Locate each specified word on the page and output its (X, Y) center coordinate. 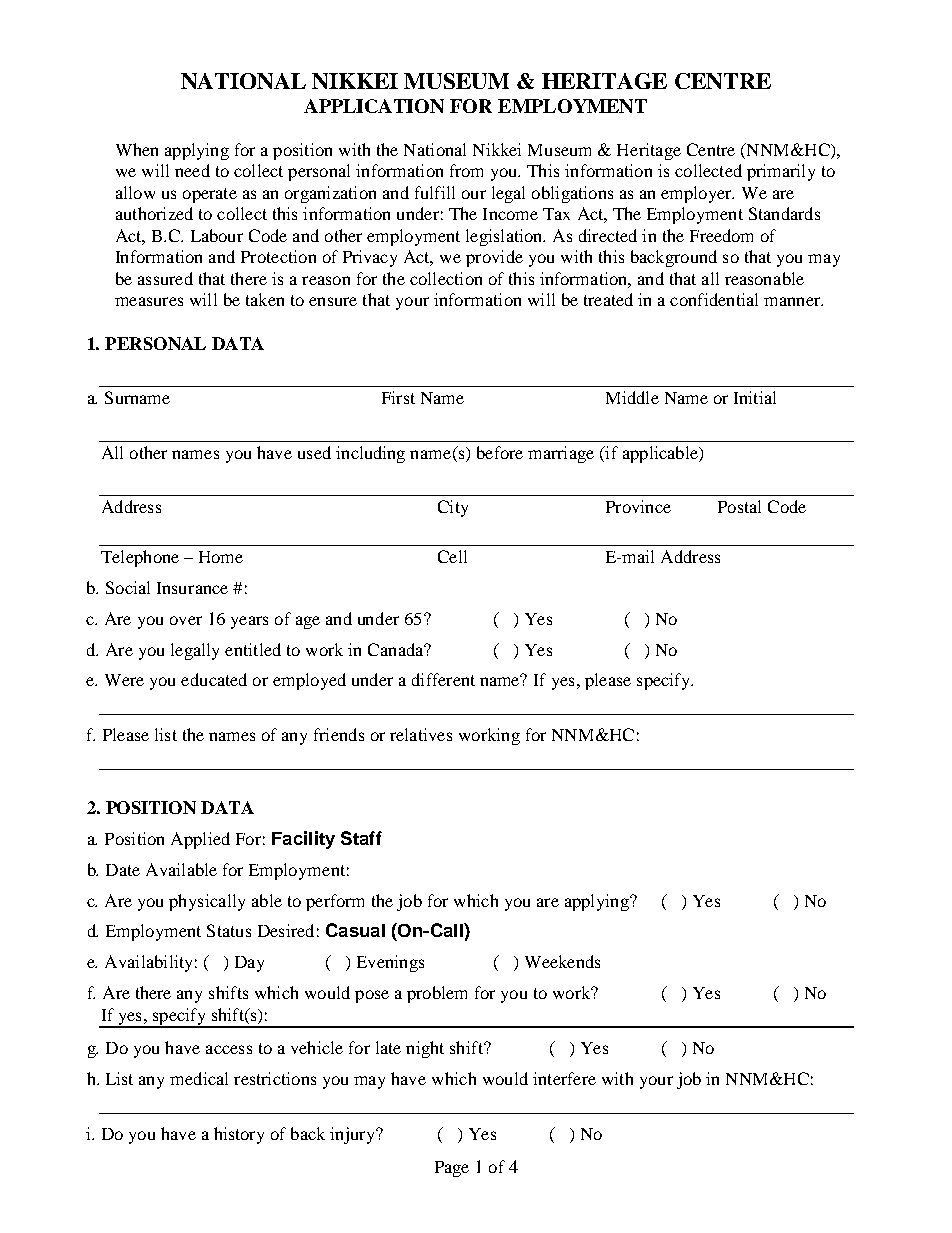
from (466, 170)
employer (697, 194)
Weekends (562, 961)
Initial (755, 397)
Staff (361, 838)
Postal (739, 506)
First (398, 397)
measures (149, 301)
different (443, 679)
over (186, 620)
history (239, 1135)
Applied (200, 840)
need (192, 170)
